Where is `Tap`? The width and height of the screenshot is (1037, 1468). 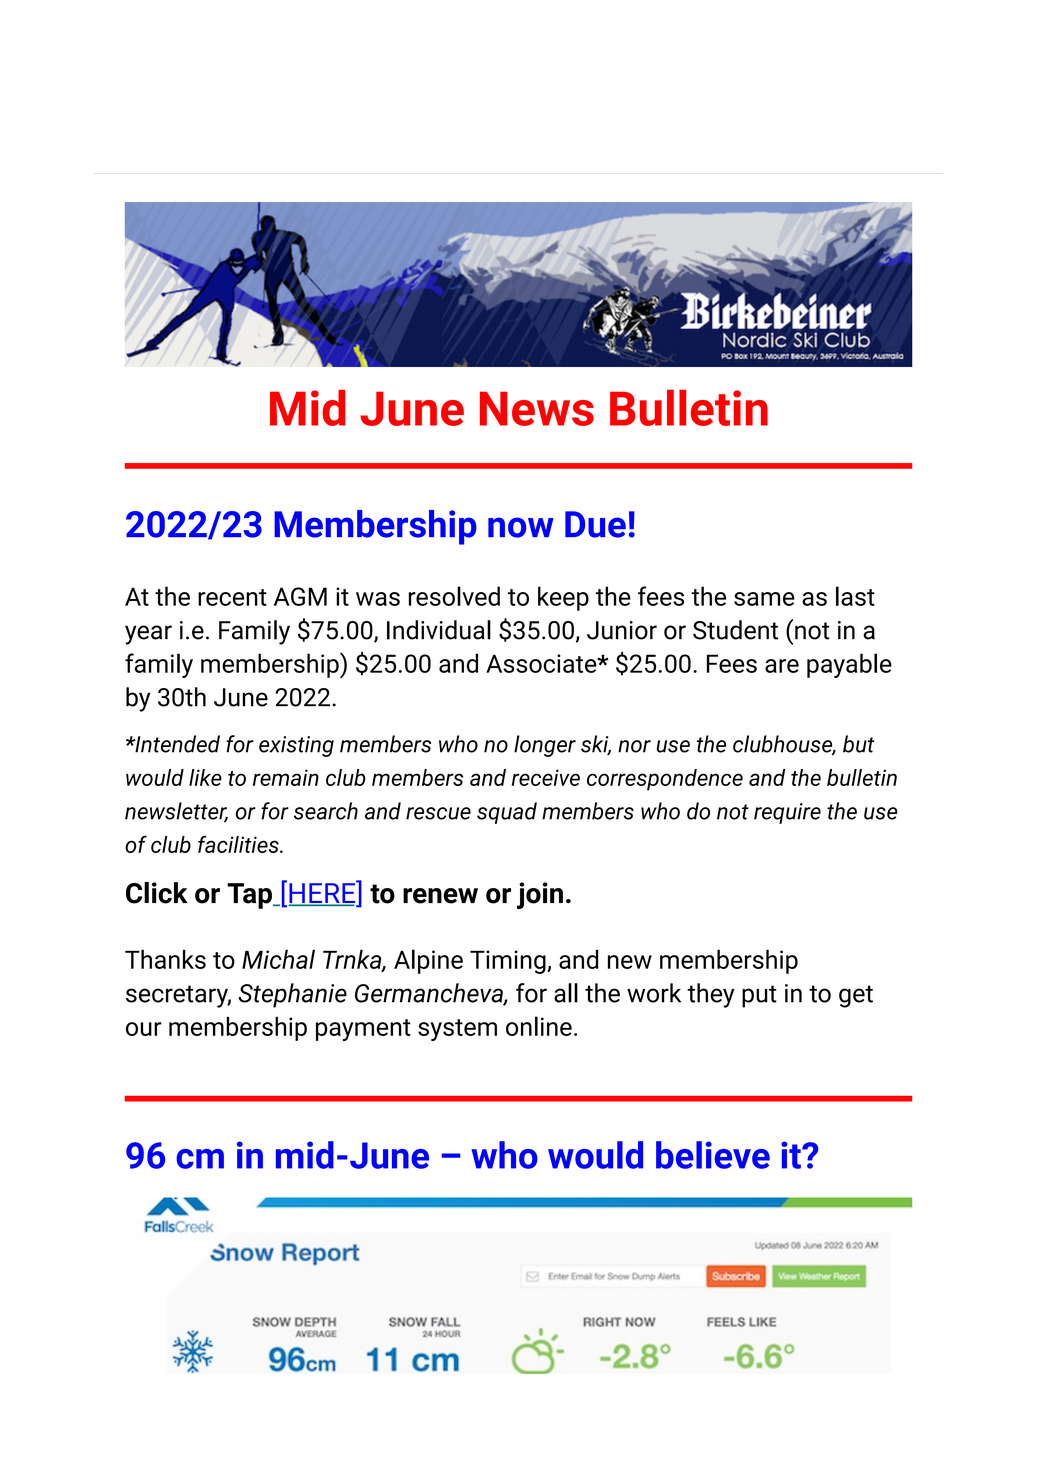
Tap is located at coordinates (250, 896).
